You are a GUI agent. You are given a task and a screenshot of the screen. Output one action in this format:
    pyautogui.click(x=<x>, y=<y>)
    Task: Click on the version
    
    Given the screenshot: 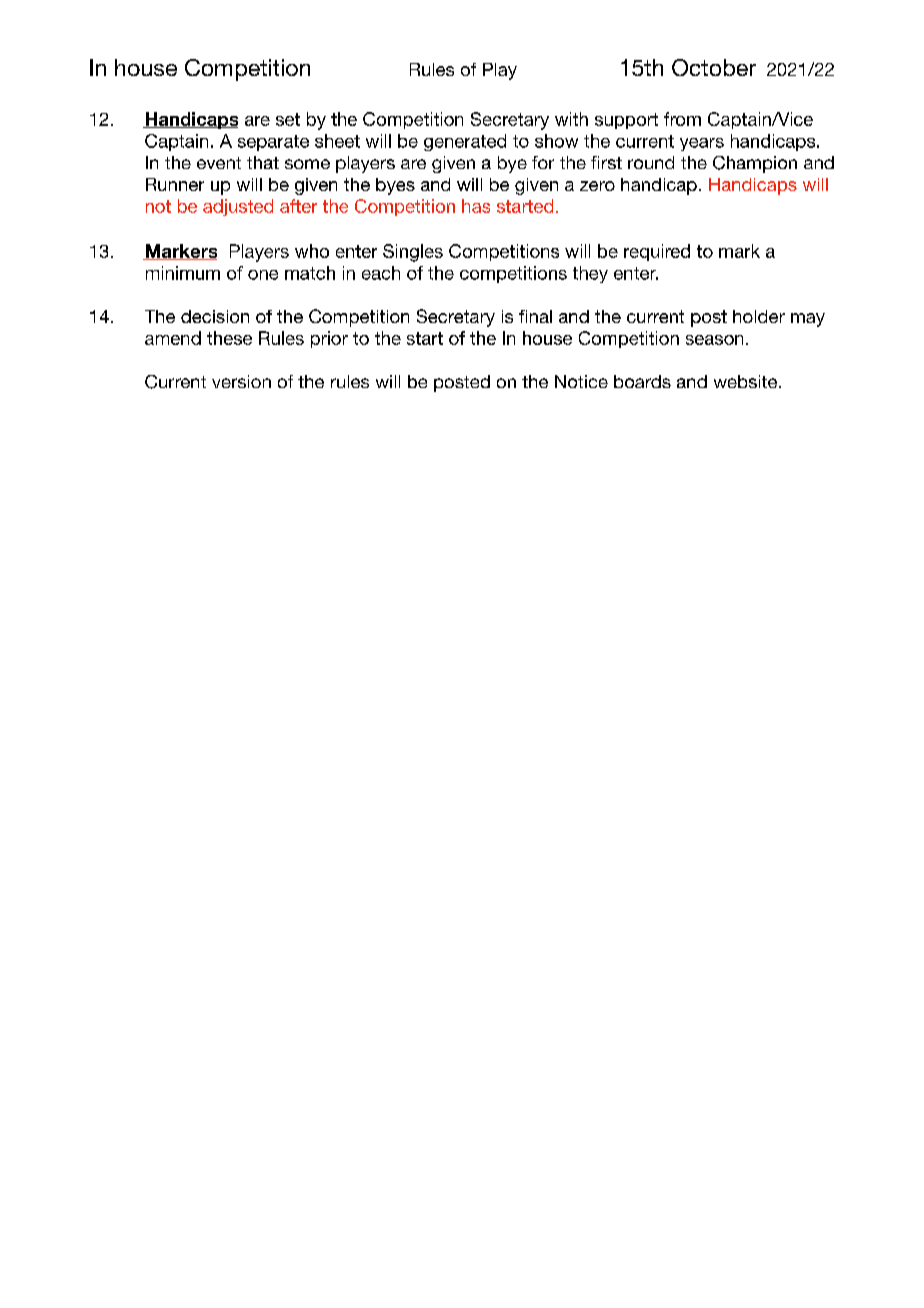 What is the action you would take?
    pyautogui.click(x=241, y=381)
